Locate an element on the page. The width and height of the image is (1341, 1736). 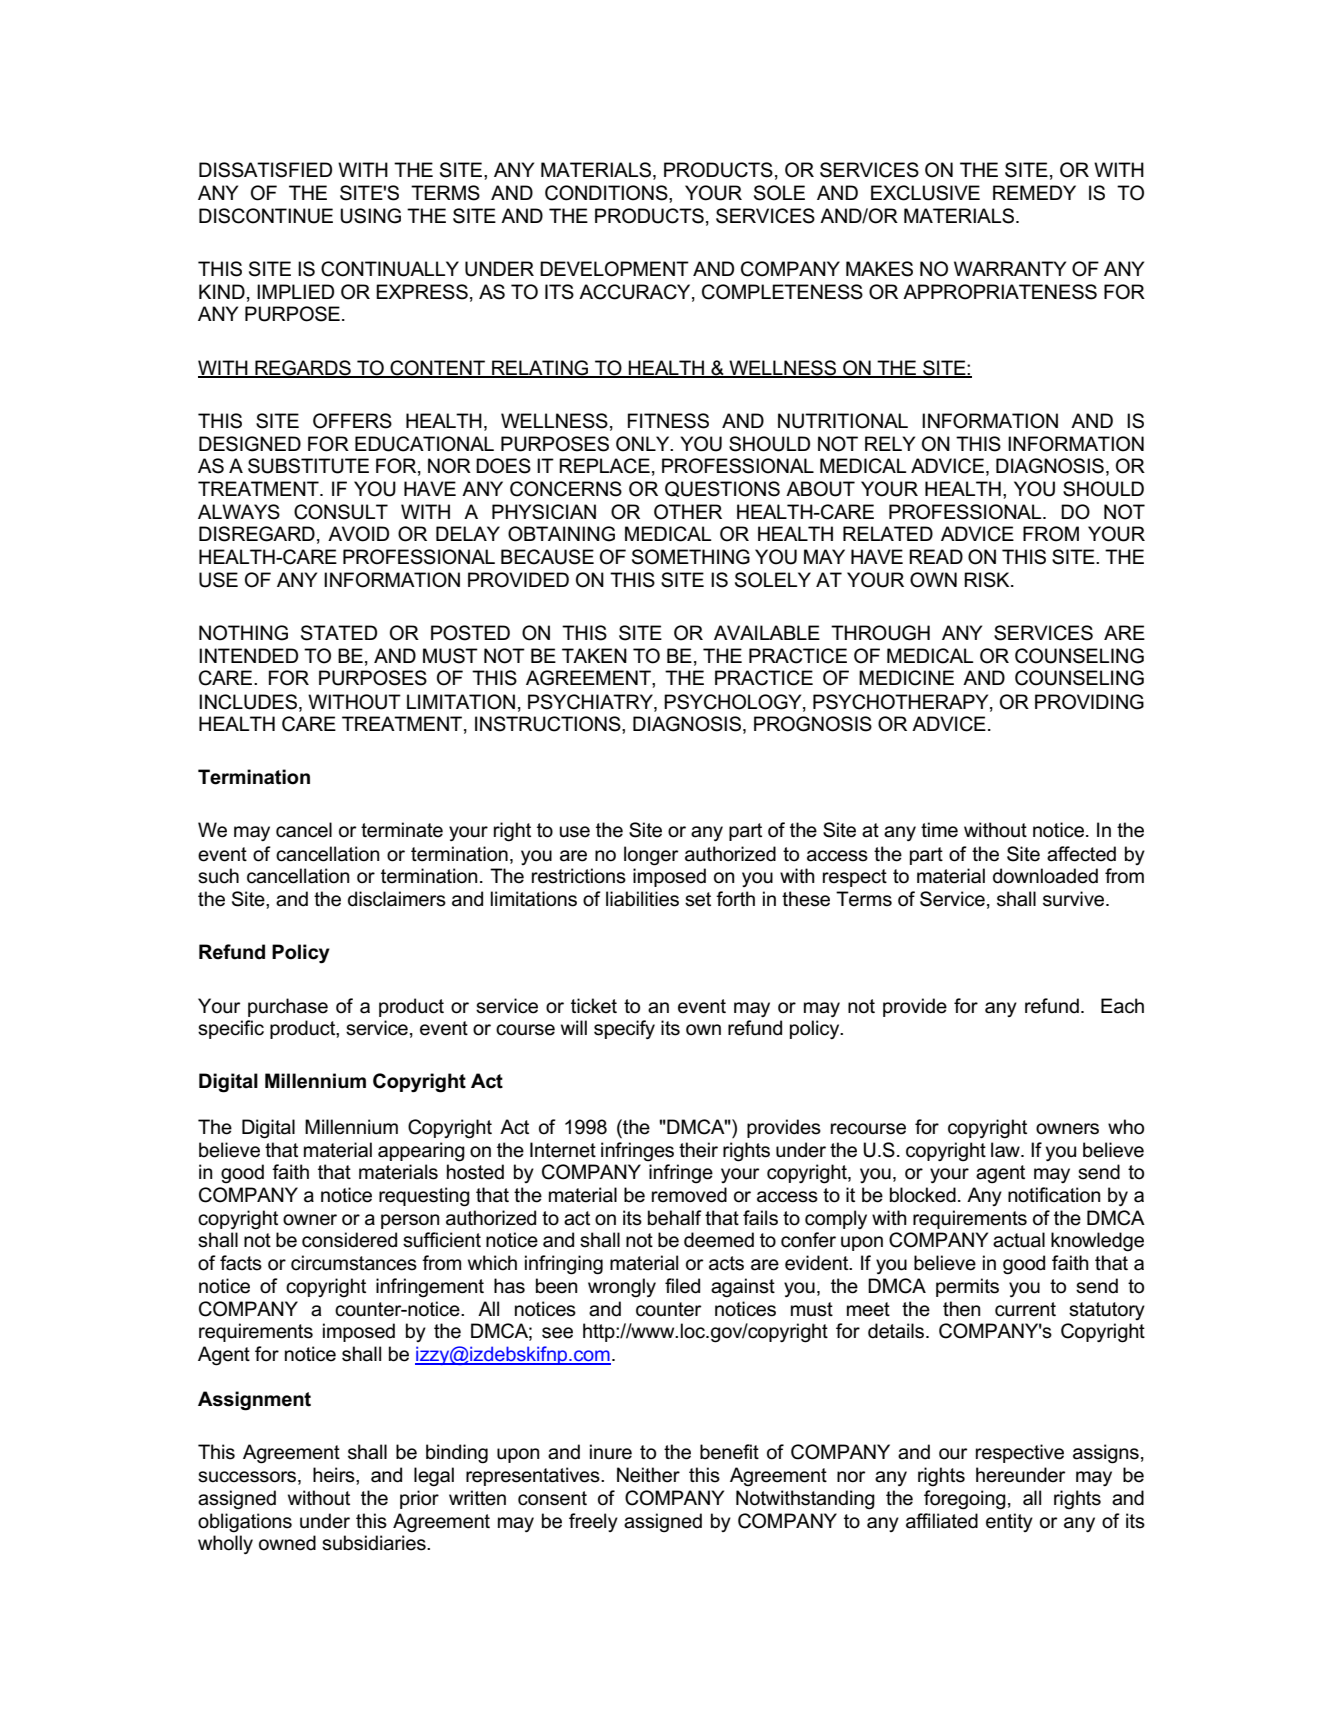
REMEDY is located at coordinates (1034, 192).
